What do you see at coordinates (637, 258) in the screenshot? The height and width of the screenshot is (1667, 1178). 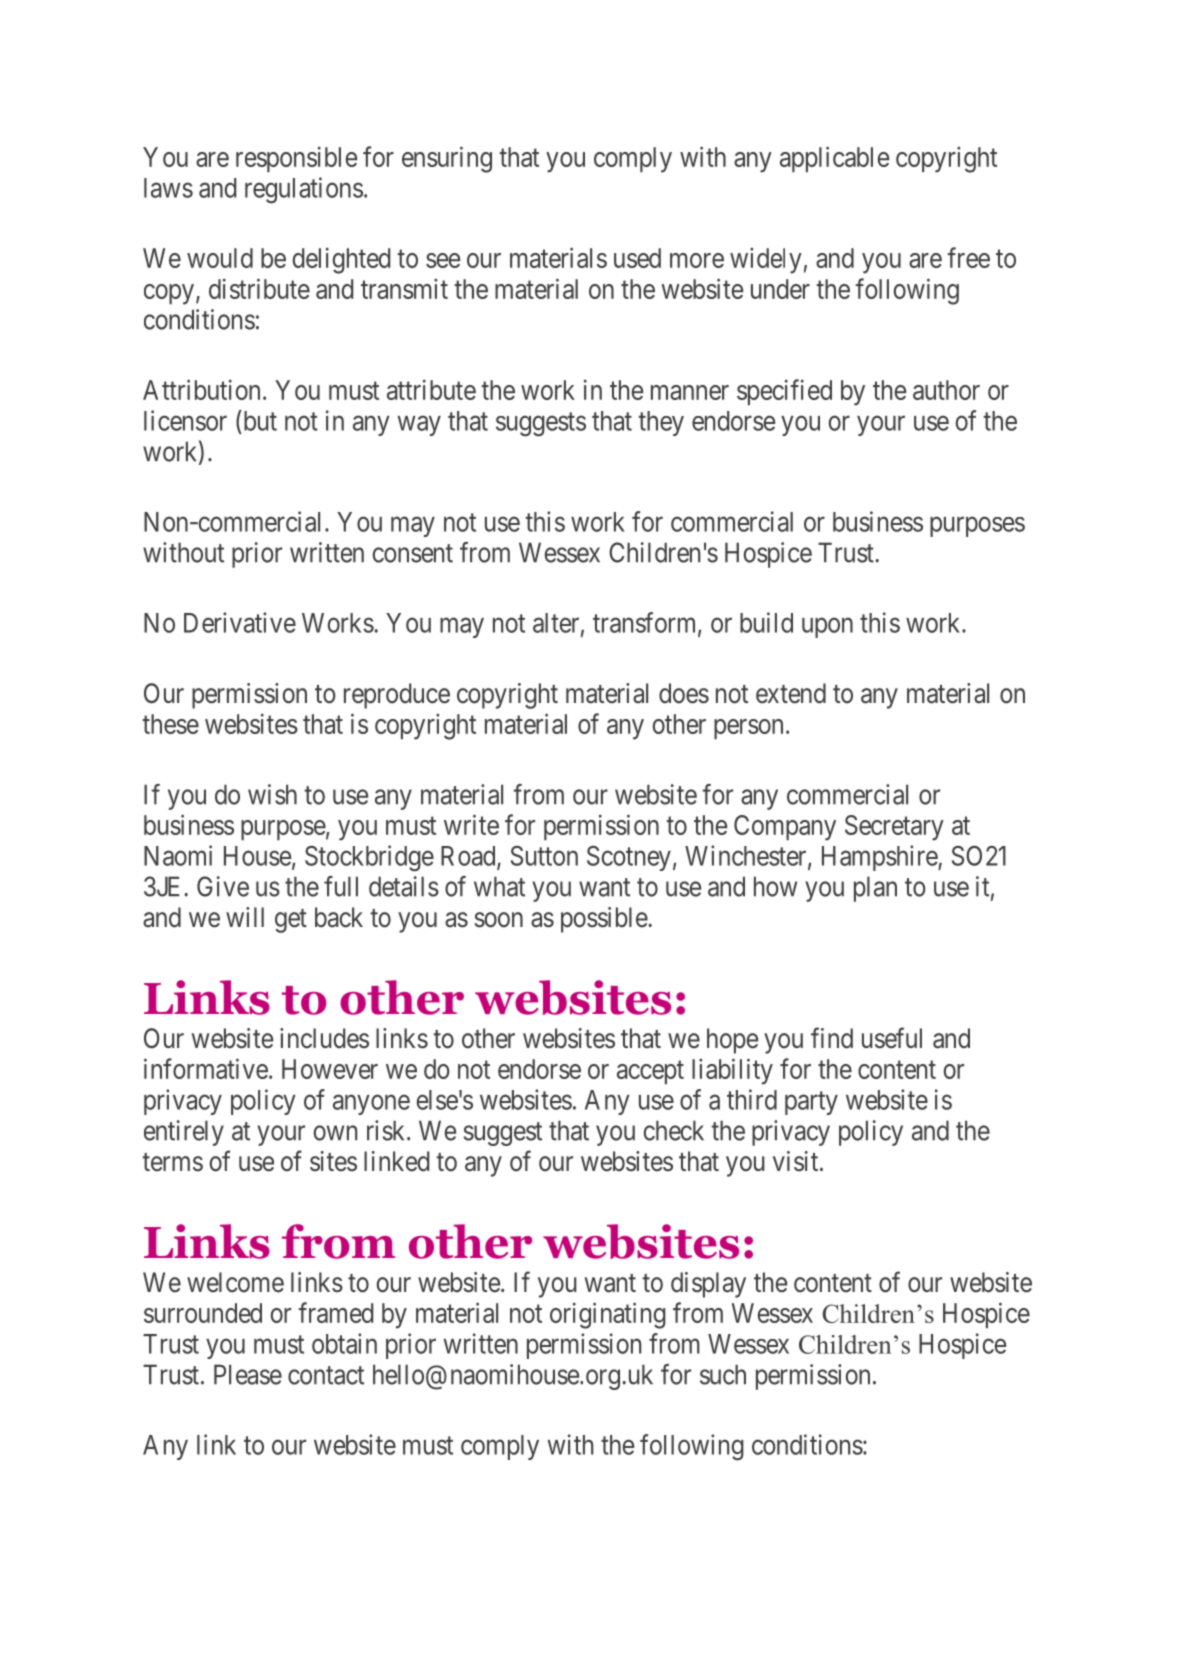 I see `used` at bounding box center [637, 258].
